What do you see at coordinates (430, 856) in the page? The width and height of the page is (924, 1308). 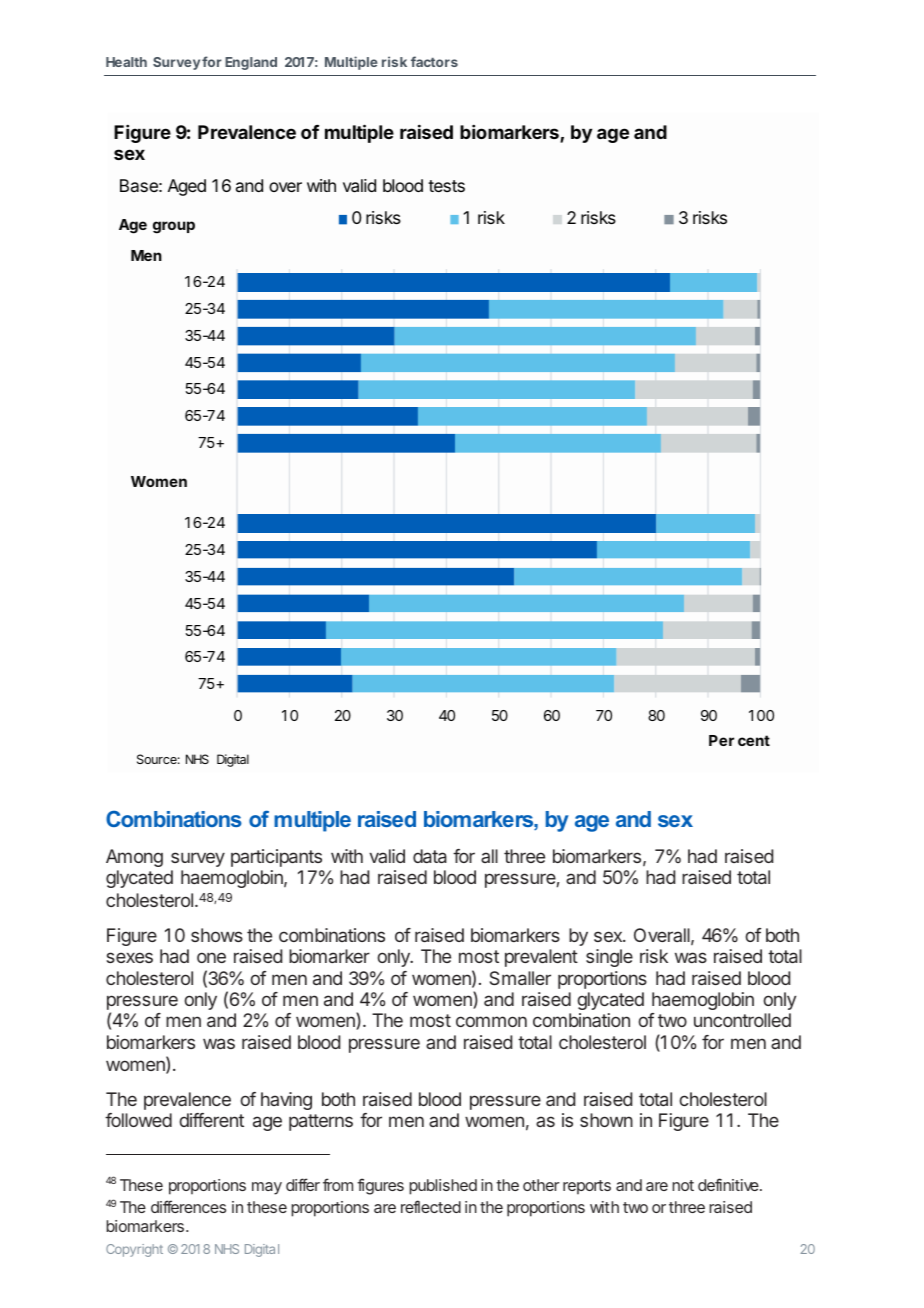 I see `data` at bounding box center [430, 856].
